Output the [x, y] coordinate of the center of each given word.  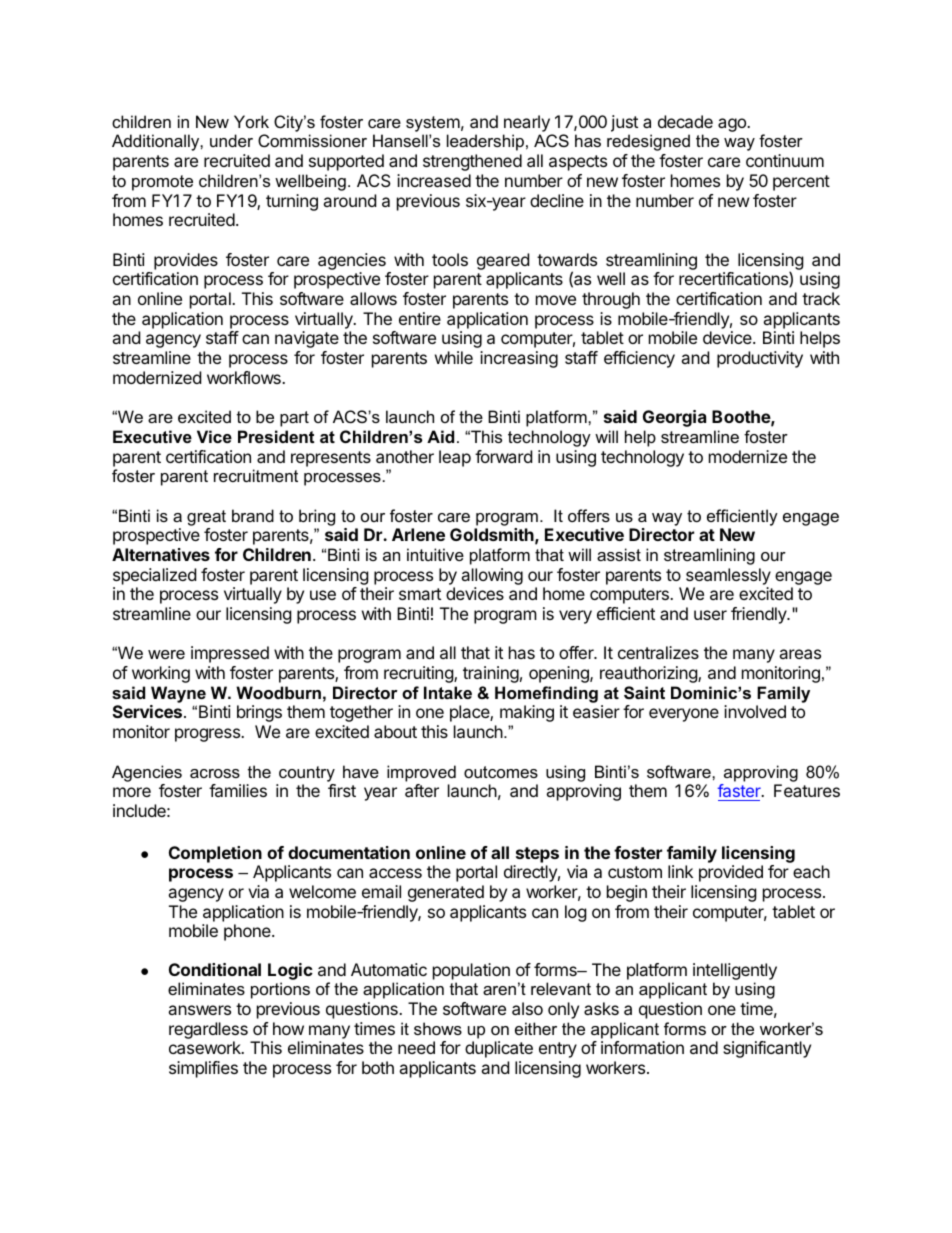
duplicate [499, 1049]
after [422, 790]
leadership [485, 142]
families [238, 790]
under [231, 140]
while [454, 357]
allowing [492, 576]
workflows [245, 377]
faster [740, 792]
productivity [760, 359]
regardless [208, 1032]
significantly [767, 1049]
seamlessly [728, 576]
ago [733, 125]
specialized [154, 576]
